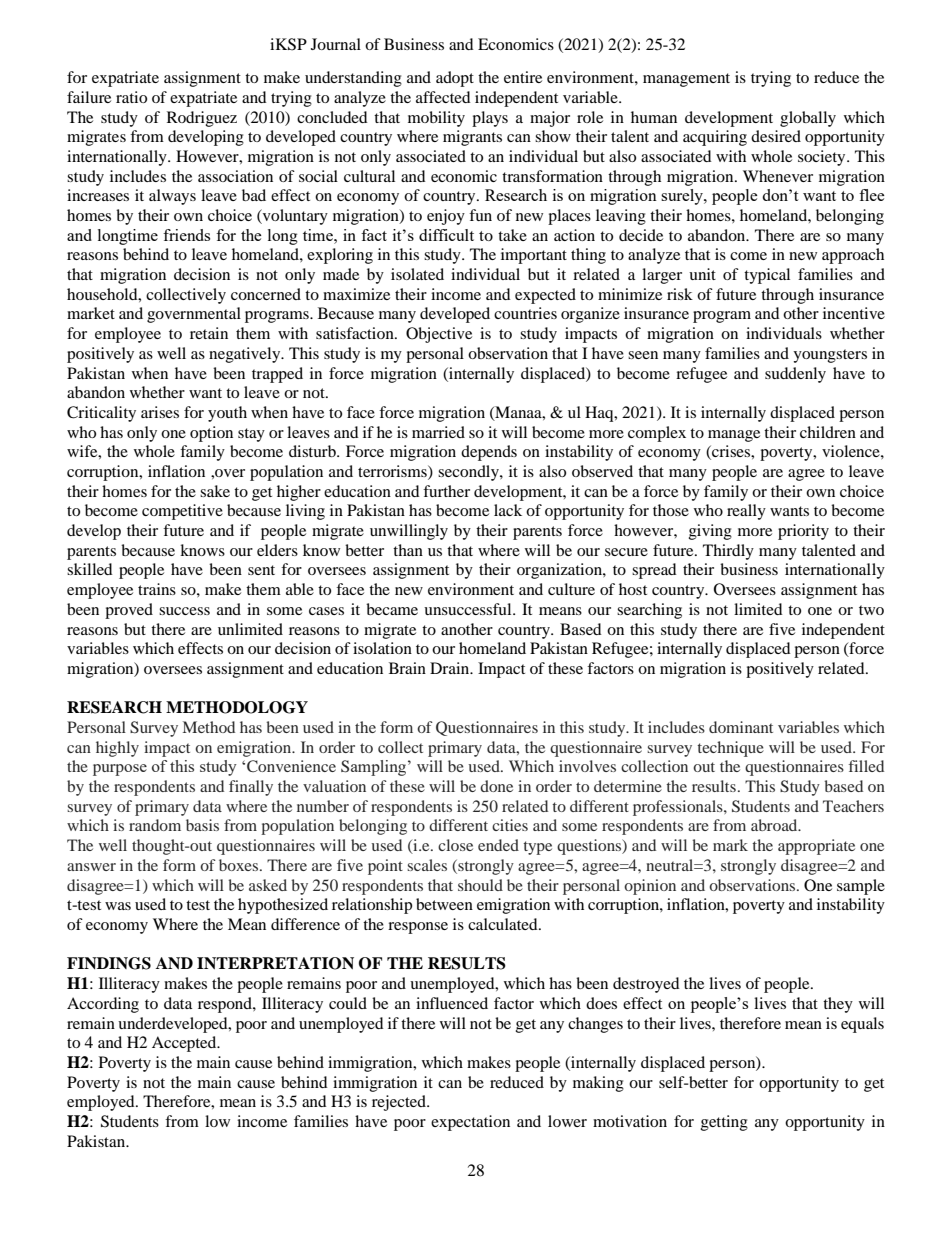 The image size is (952, 1233). What do you see at coordinates (498, 845) in the page?
I see `ended` at bounding box center [498, 845].
